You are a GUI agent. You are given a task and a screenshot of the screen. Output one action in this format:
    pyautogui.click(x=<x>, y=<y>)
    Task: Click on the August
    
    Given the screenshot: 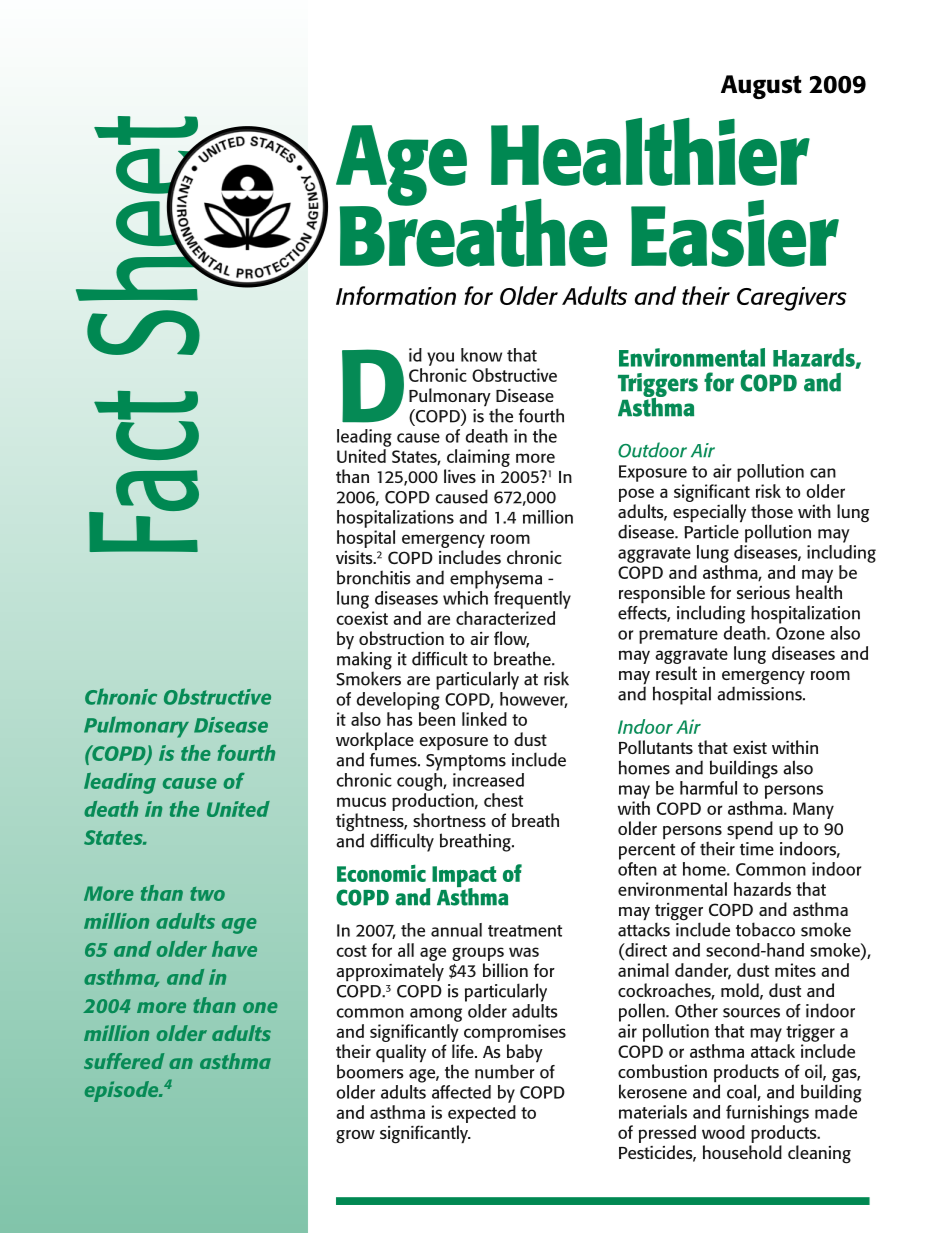 What is the action you would take?
    pyautogui.click(x=761, y=87)
